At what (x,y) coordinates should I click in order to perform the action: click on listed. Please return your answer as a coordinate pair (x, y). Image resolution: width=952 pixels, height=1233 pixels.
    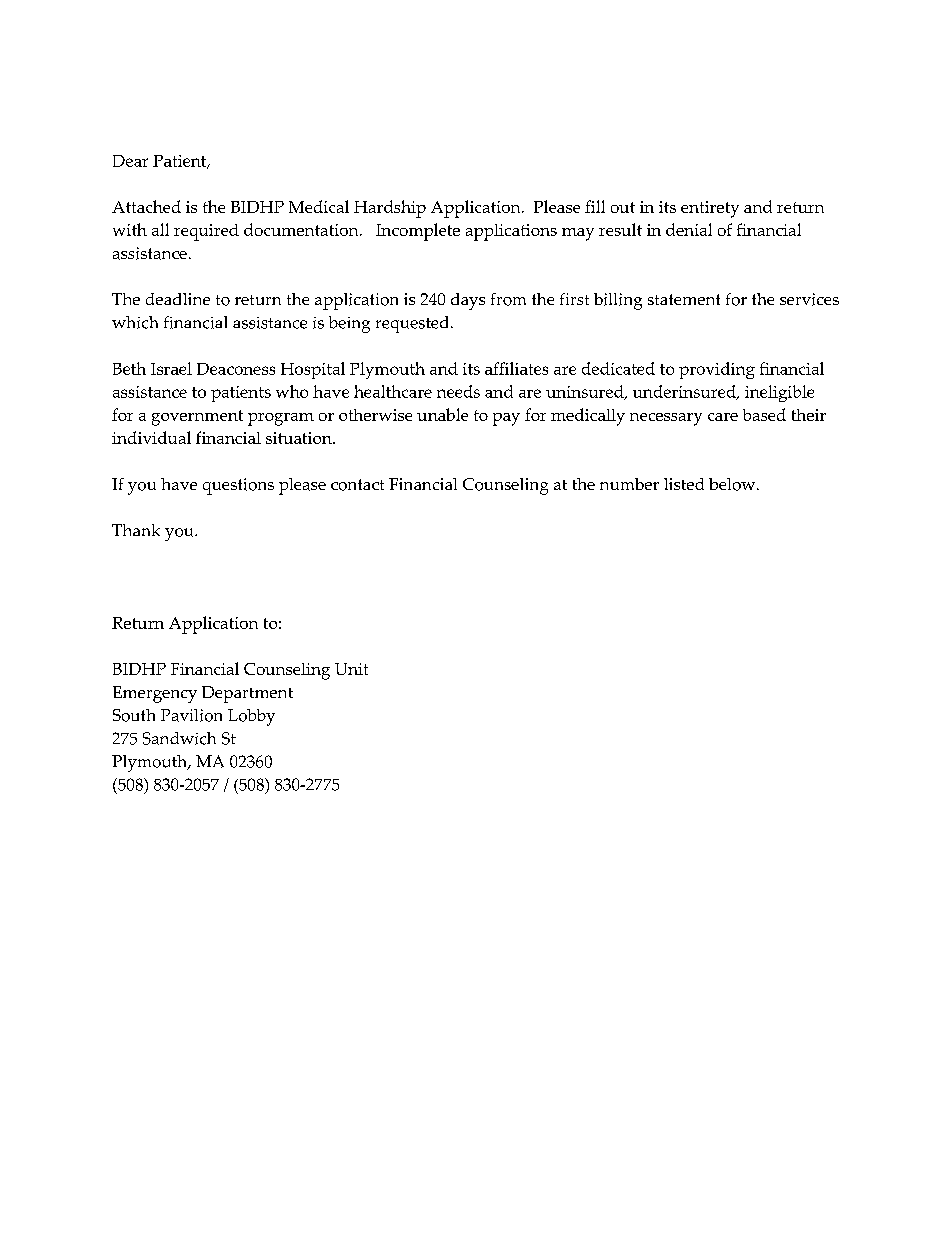
    Looking at the image, I should click on (684, 484).
